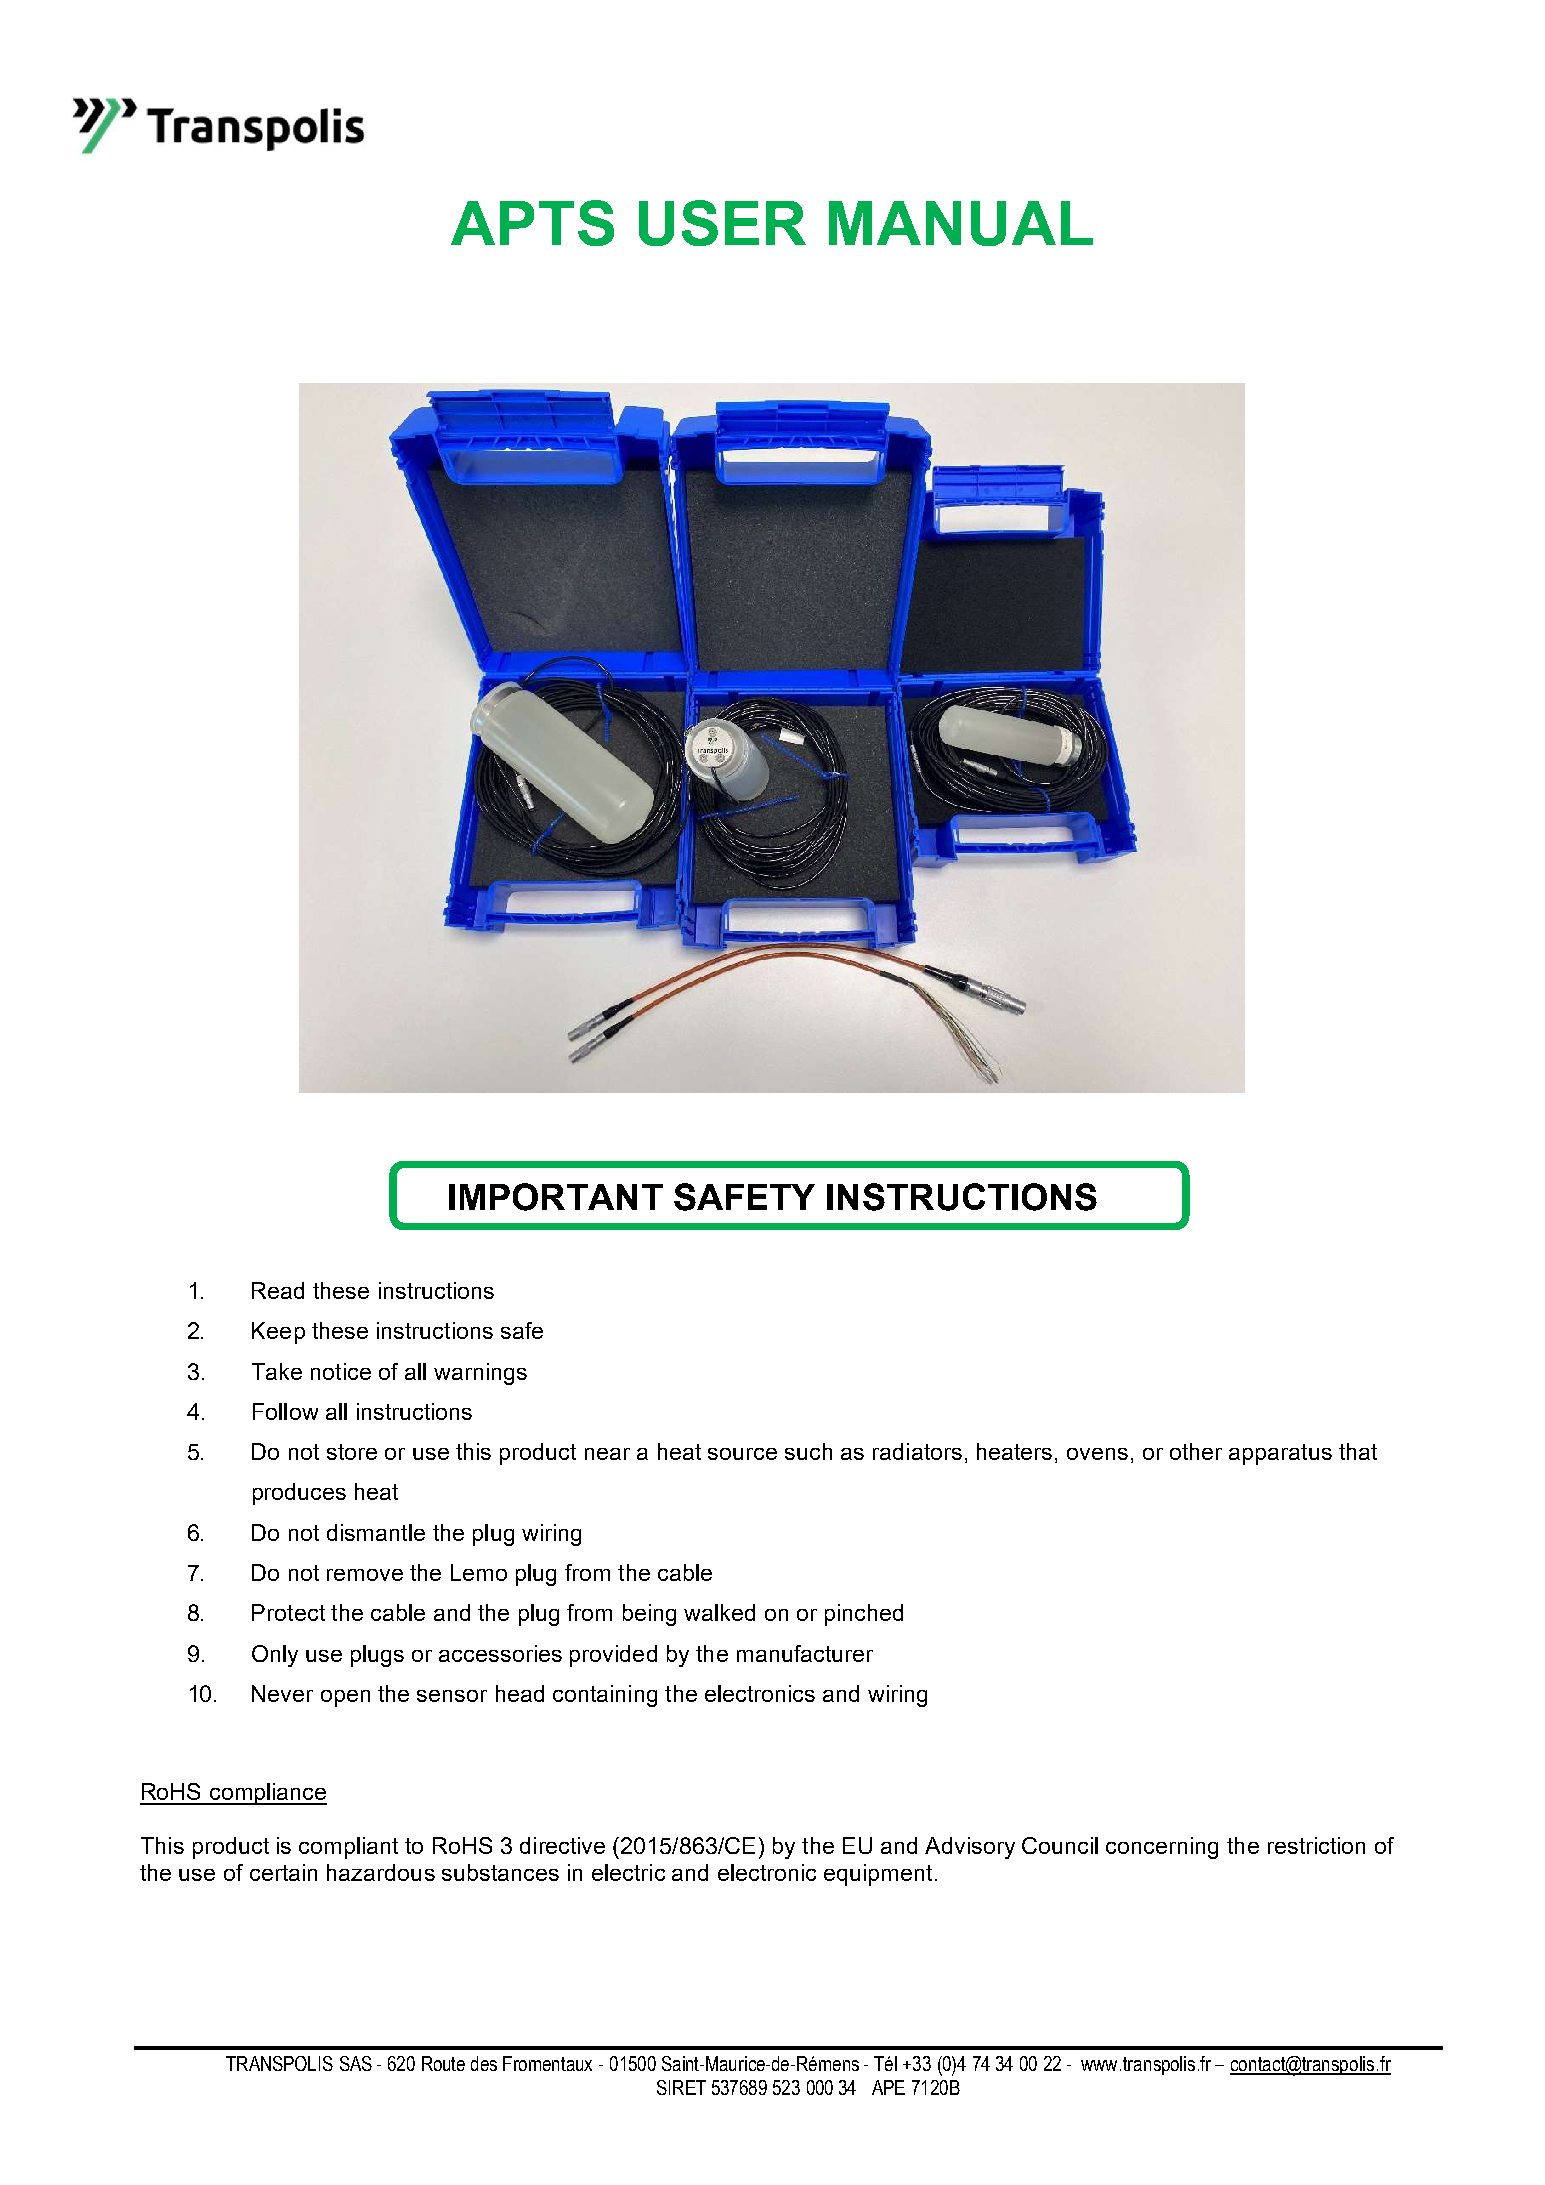 The image size is (1545, 2185). What do you see at coordinates (864, 1615) in the document?
I see `pinched` at bounding box center [864, 1615].
